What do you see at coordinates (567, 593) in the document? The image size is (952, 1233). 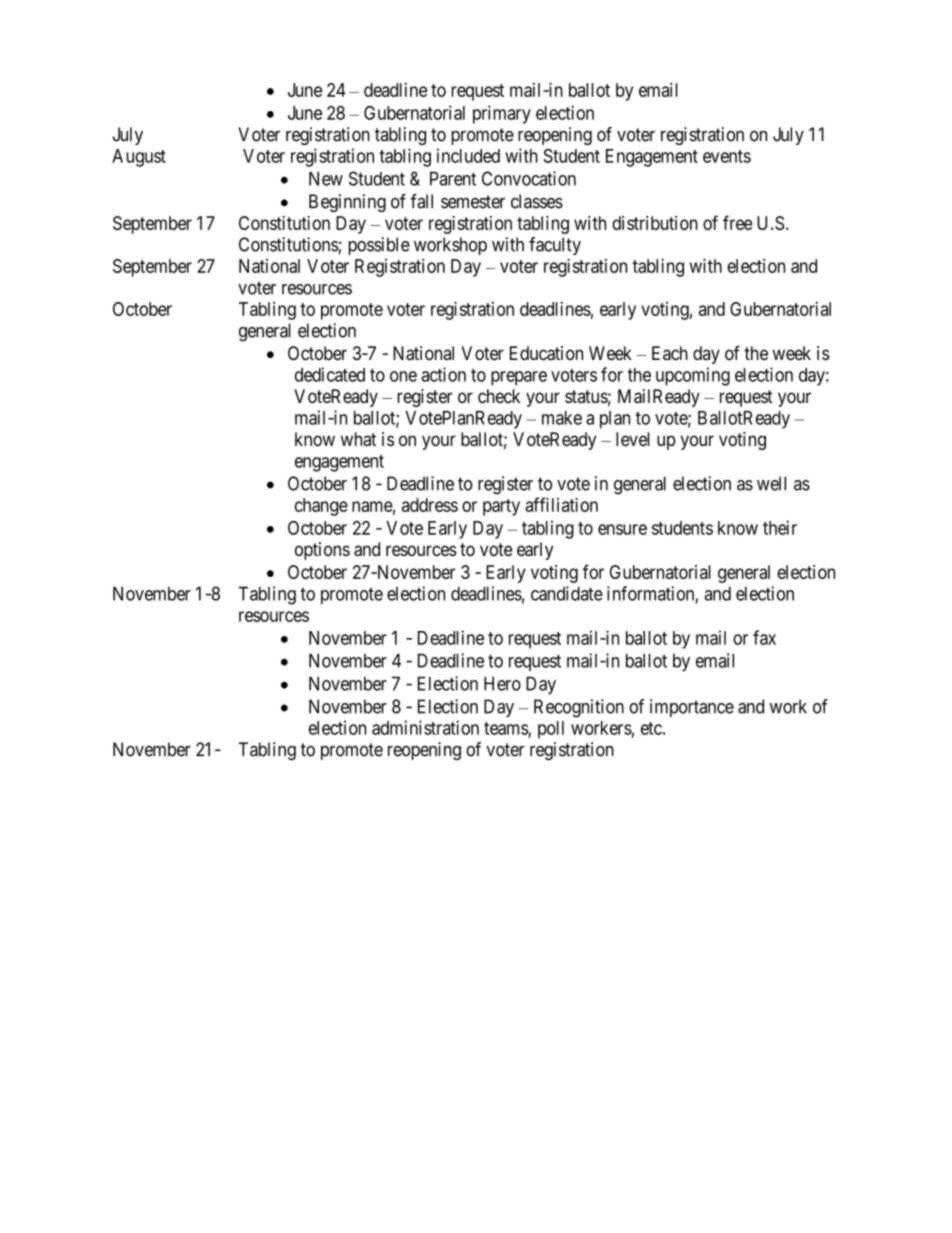 I see `candidate` at bounding box center [567, 593].
